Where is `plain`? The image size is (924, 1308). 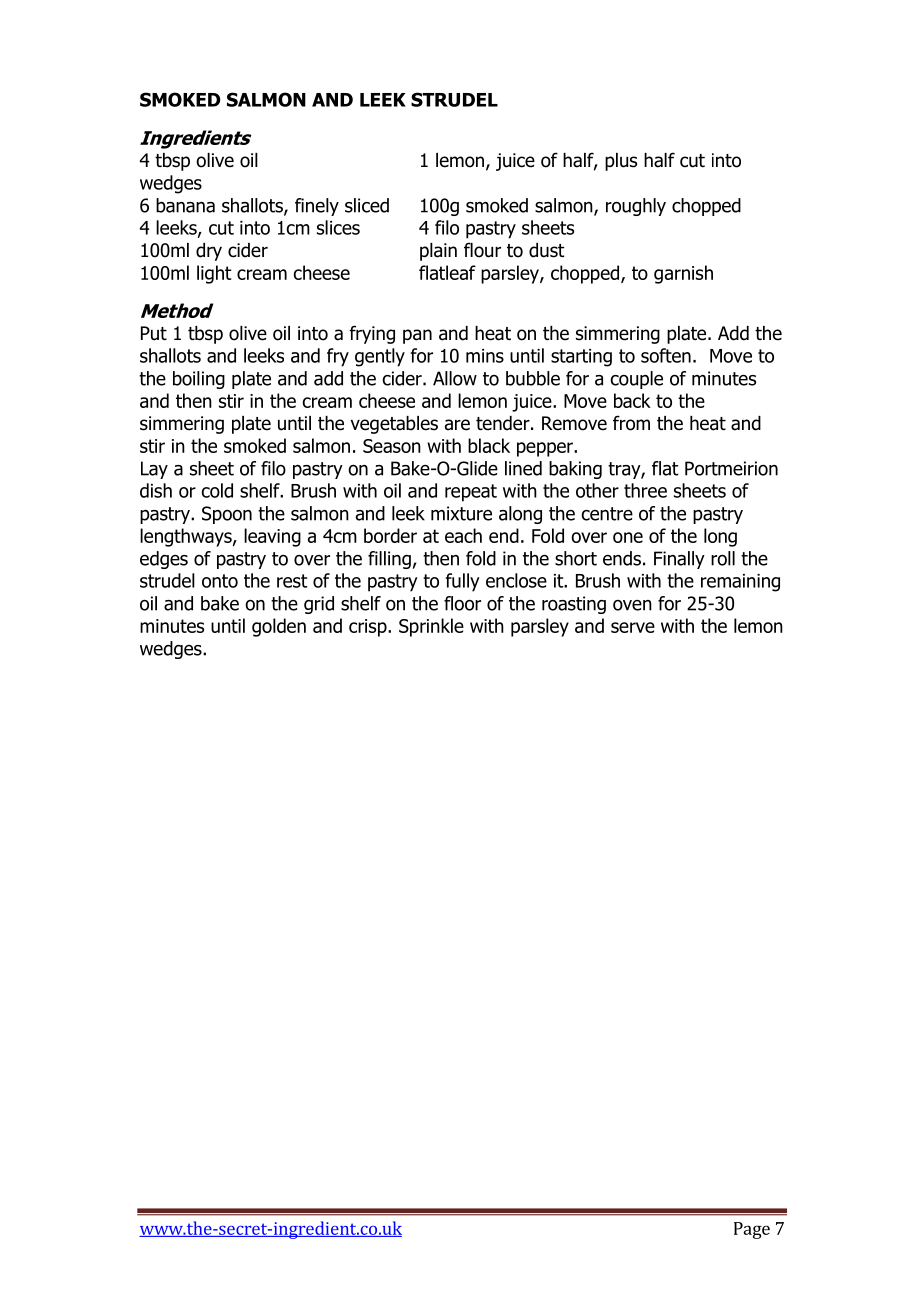 plain is located at coordinates (438, 252).
